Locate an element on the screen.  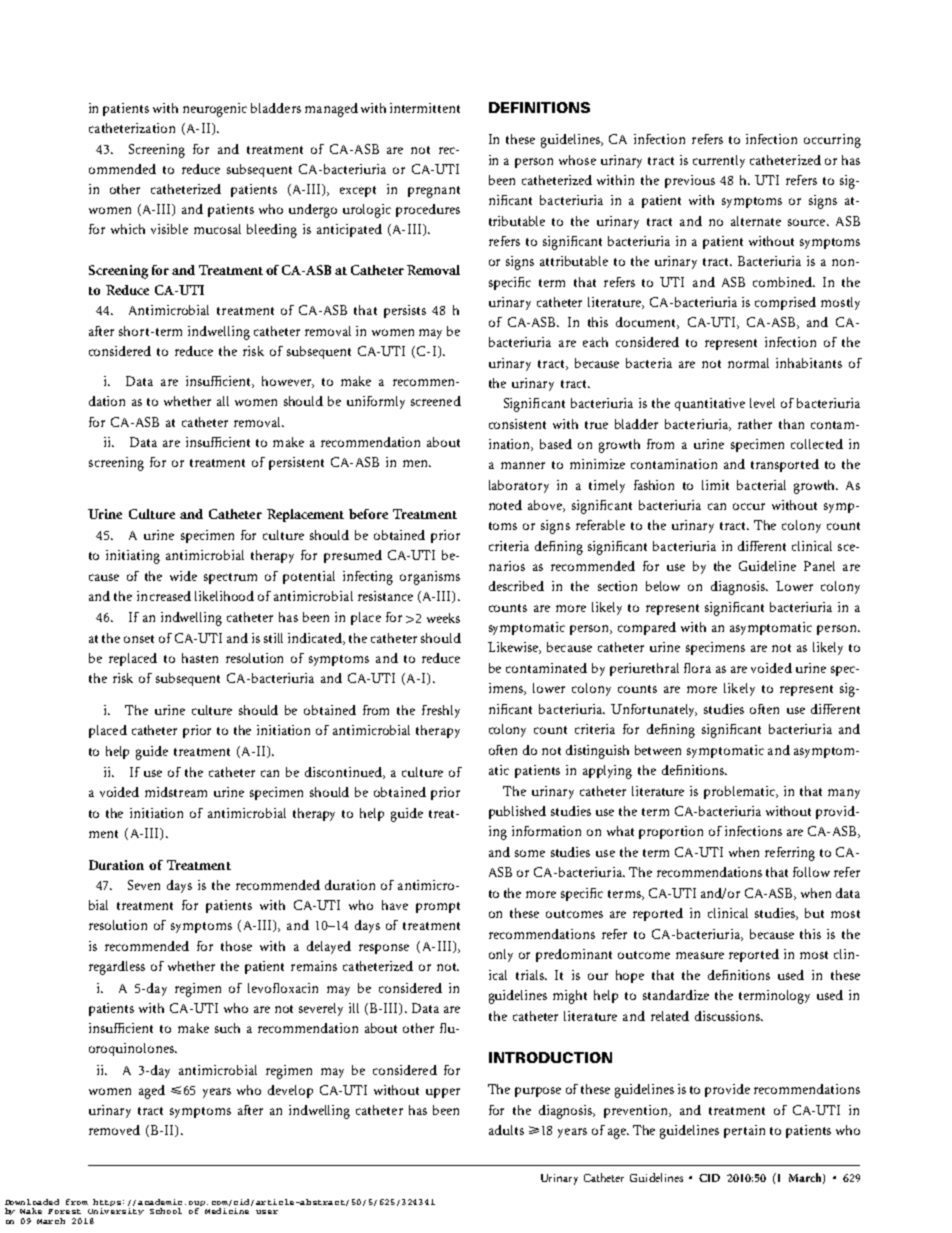
noted is located at coordinates (505, 505).
